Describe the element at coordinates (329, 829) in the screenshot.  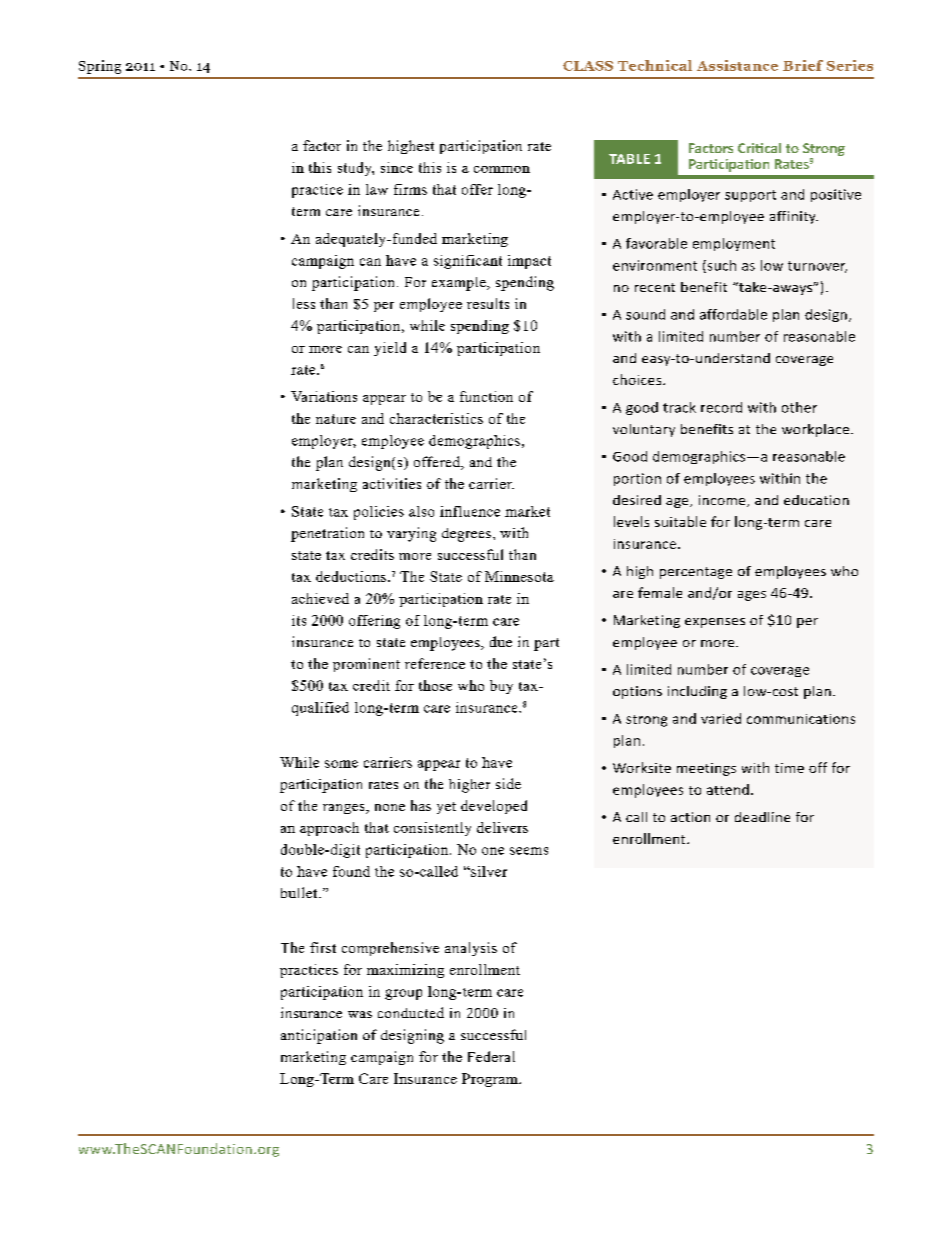
I see `approach` at that location.
